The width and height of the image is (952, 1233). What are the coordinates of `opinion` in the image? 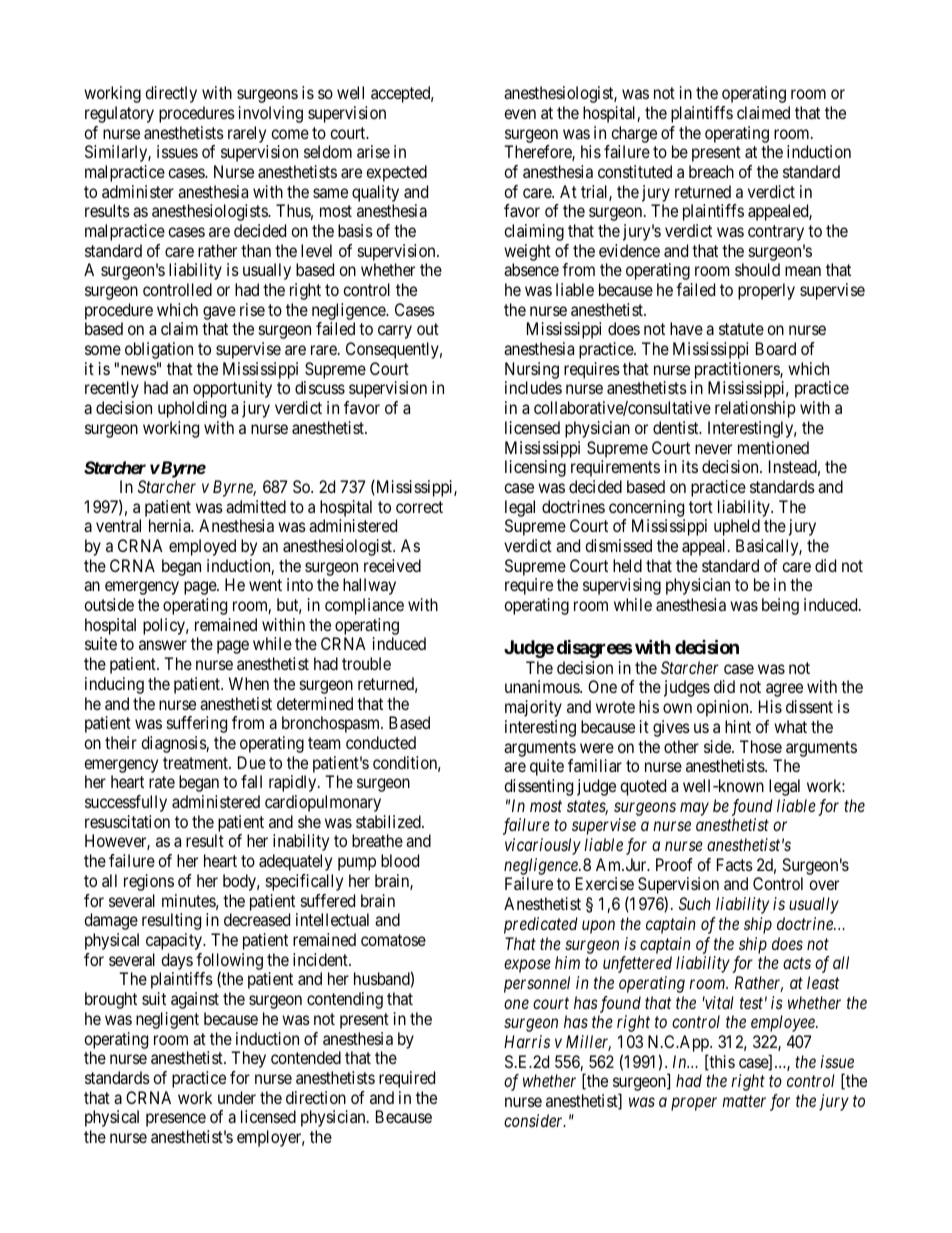 It's located at (724, 708).
